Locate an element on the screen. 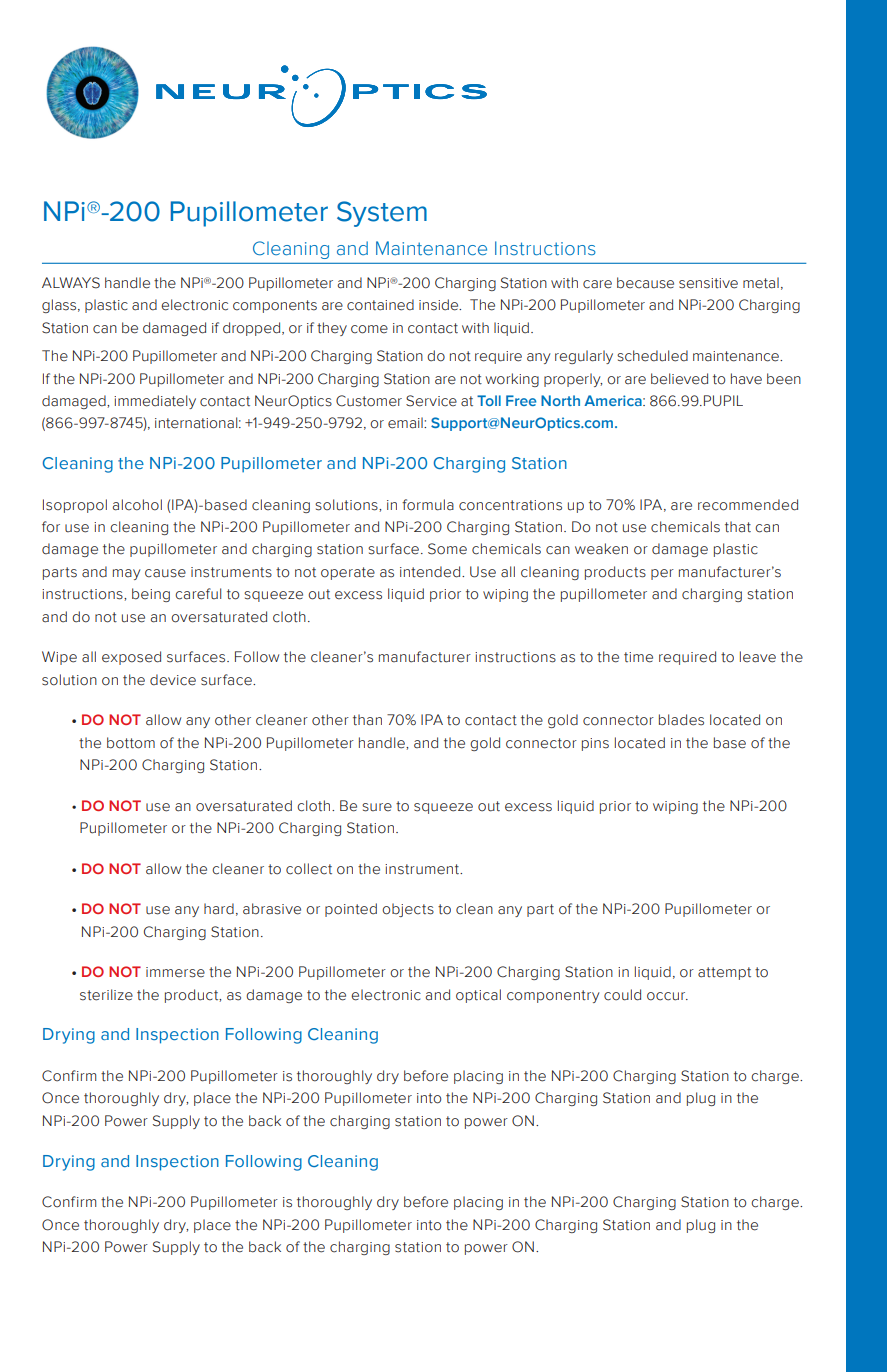 The height and width of the screenshot is (1372, 887). being is located at coordinates (151, 595).
